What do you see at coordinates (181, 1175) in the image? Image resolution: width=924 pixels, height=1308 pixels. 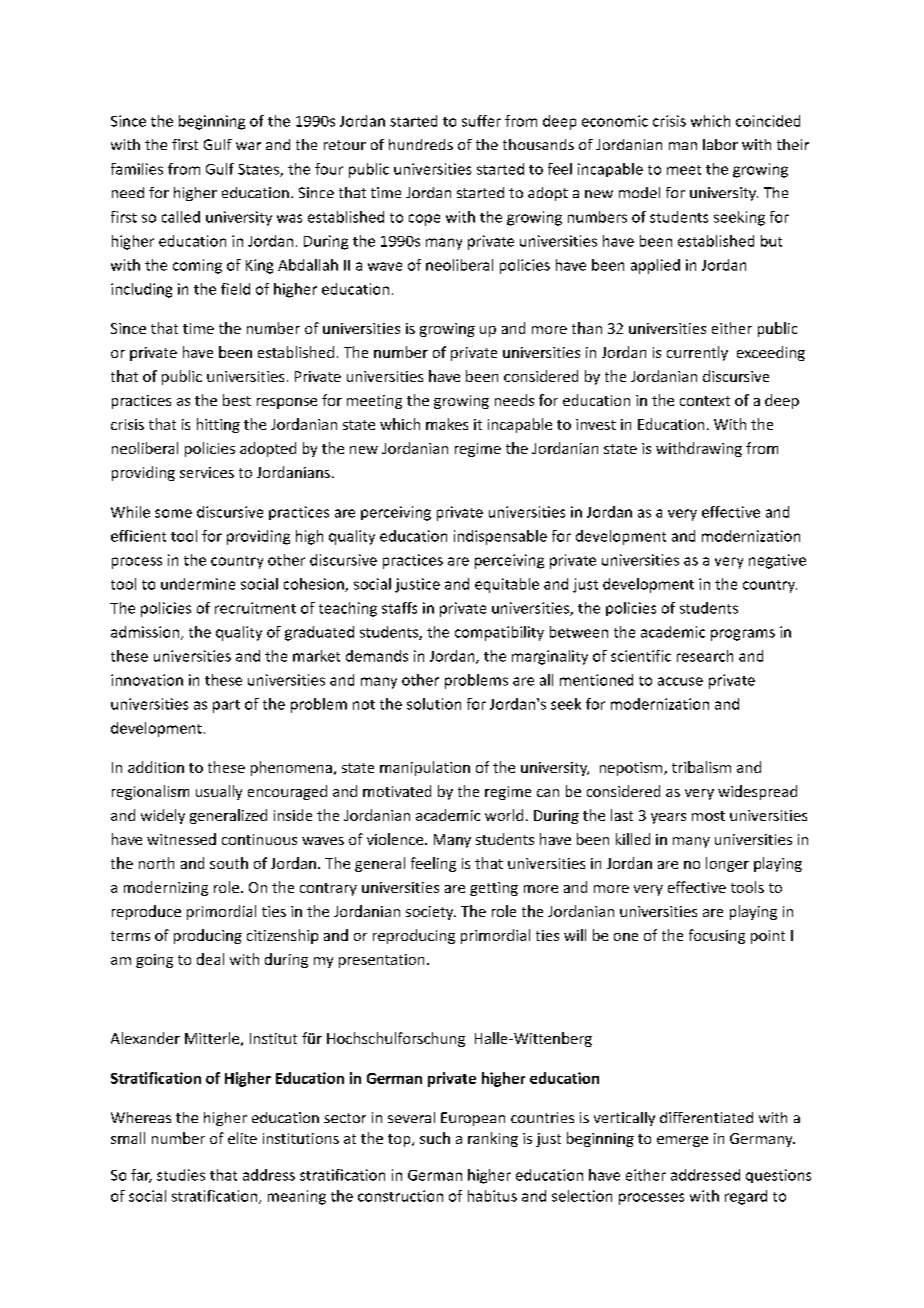 I see `studies` at bounding box center [181, 1175].
